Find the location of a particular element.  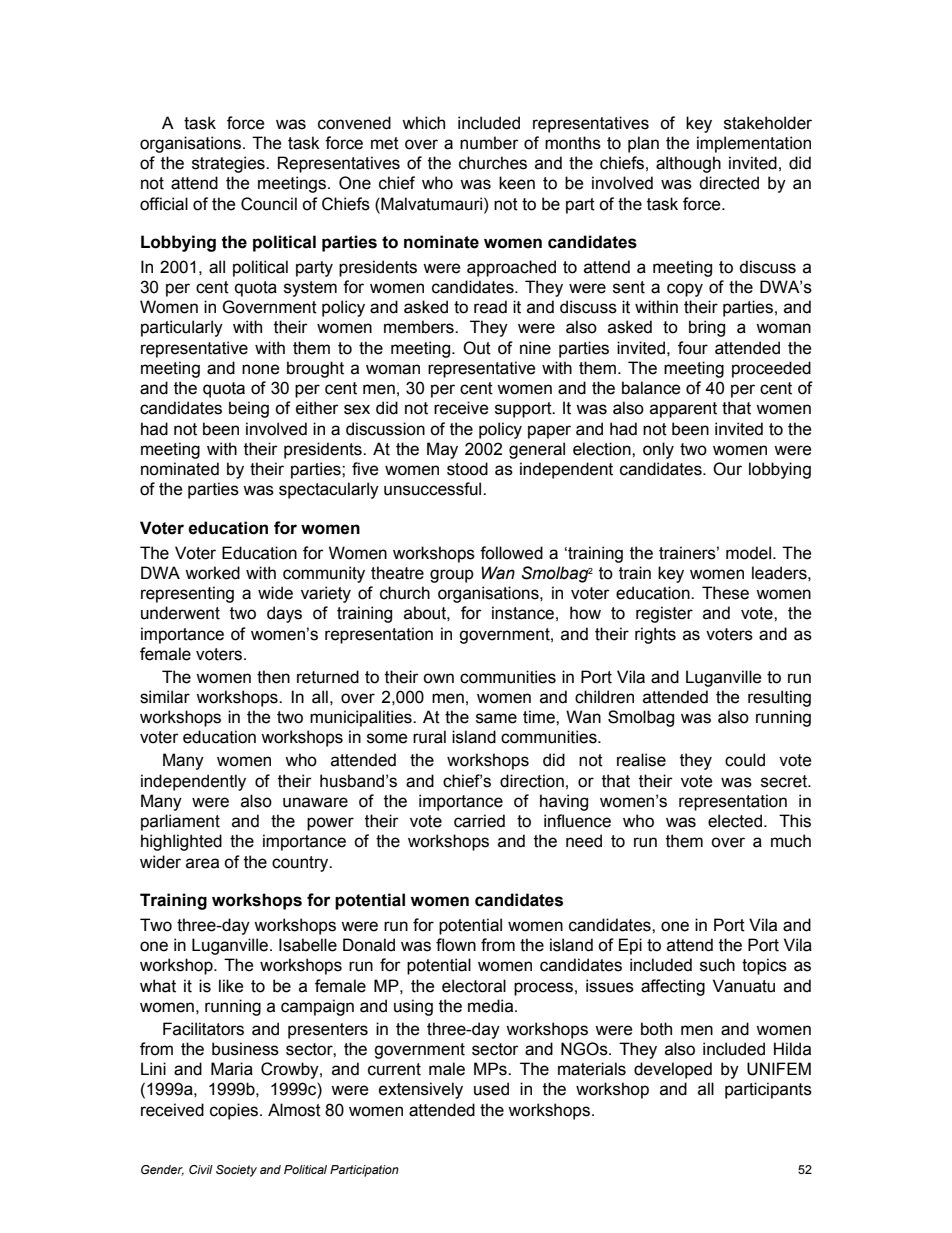

although is located at coordinates (688, 164).
